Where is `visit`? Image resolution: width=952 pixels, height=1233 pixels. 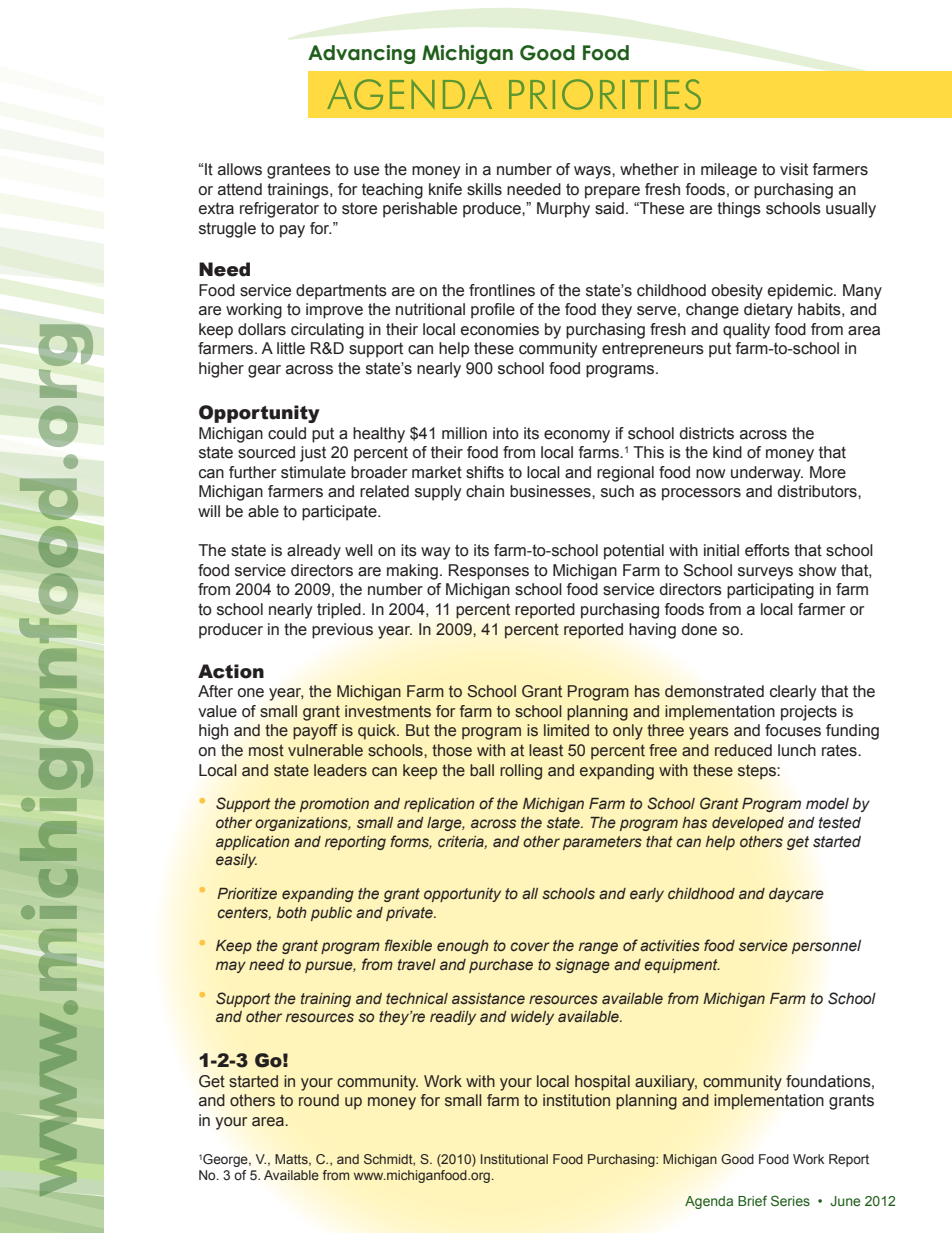
visit is located at coordinates (794, 169).
